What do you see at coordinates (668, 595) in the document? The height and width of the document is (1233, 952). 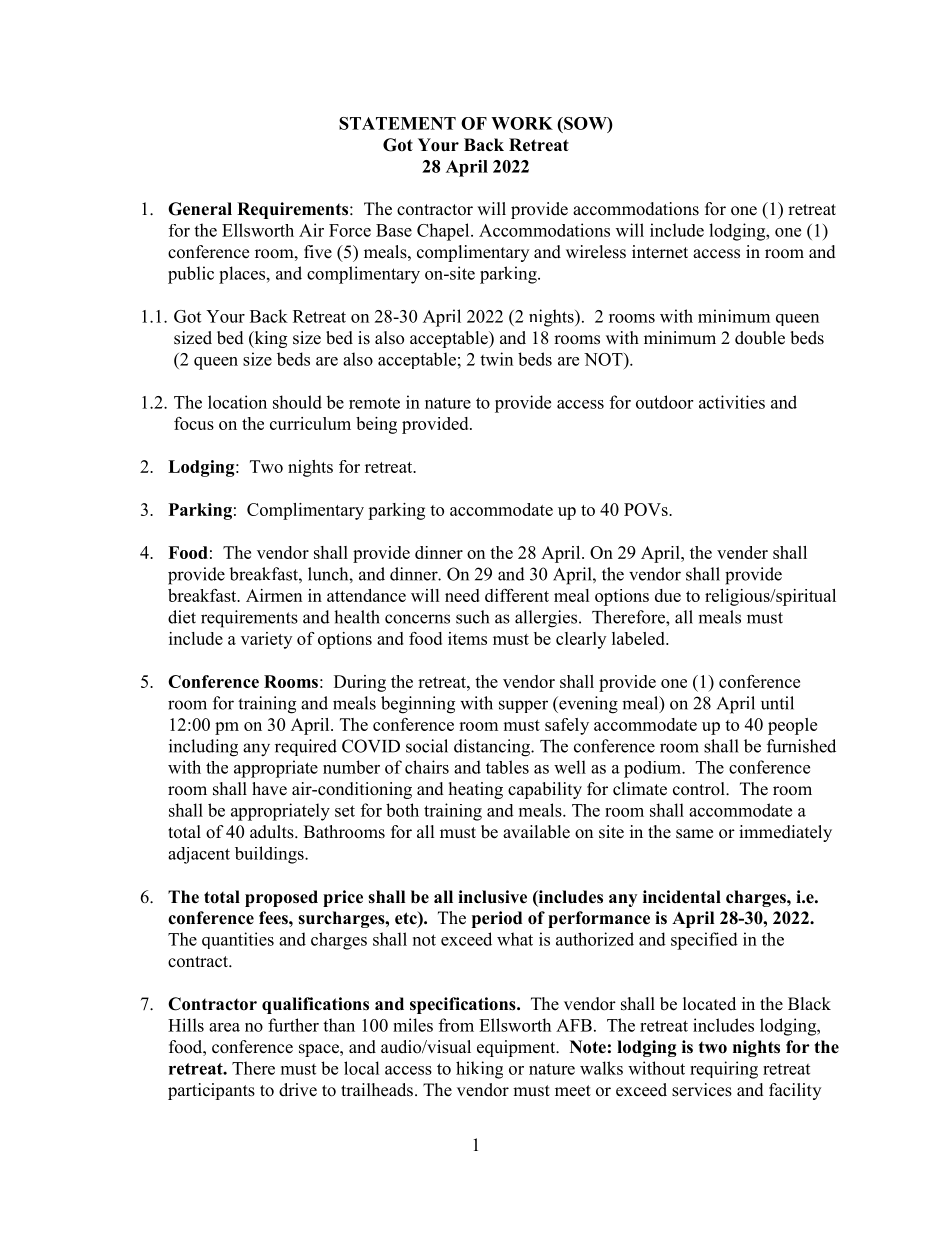 I see `due` at bounding box center [668, 595].
